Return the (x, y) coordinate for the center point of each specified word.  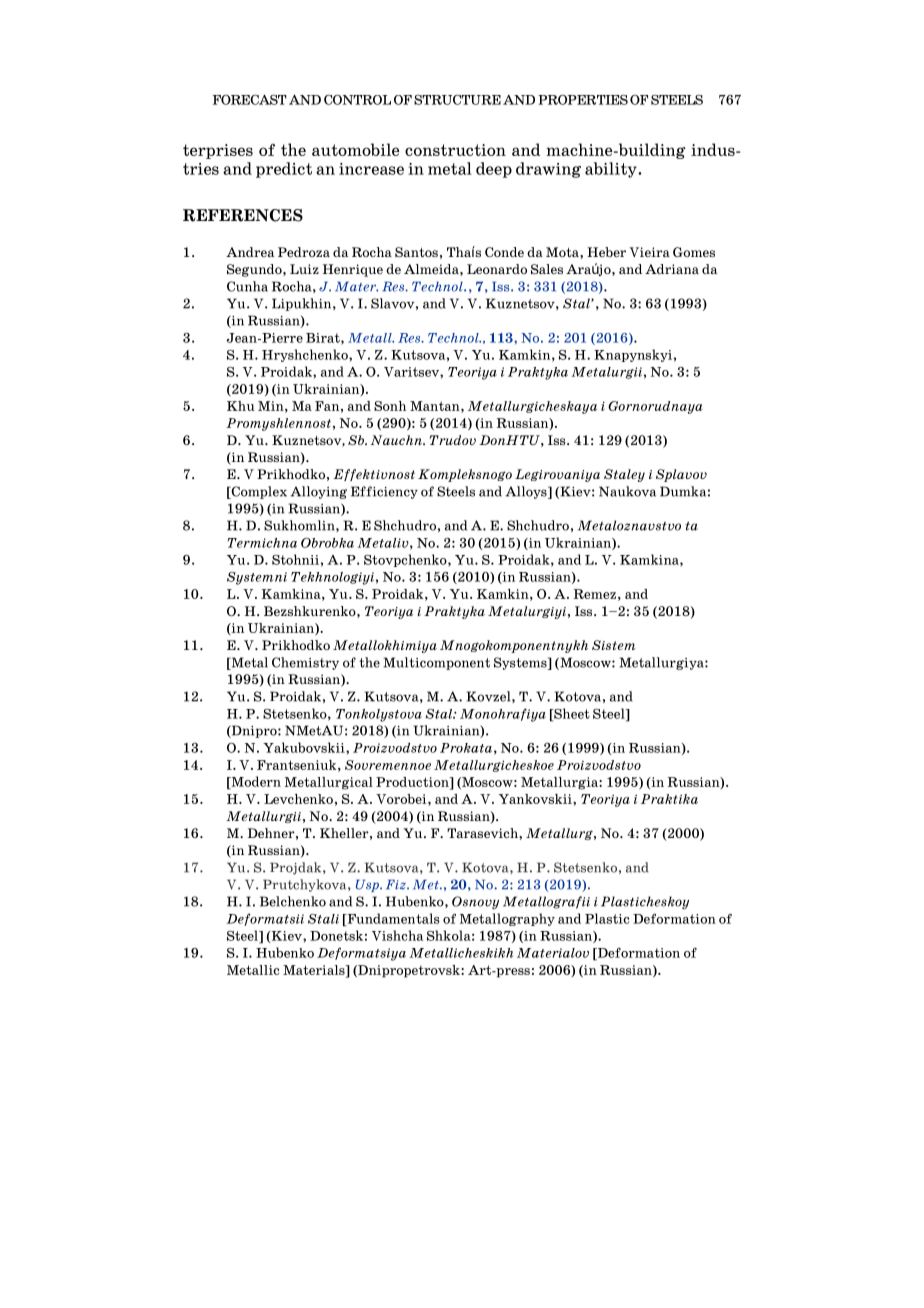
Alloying (318, 492)
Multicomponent (436, 663)
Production (413, 782)
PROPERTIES (583, 100)
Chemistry (305, 663)
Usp (368, 885)
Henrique (353, 270)
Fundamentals (392, 919)
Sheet (571, 714)
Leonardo (497, 269)
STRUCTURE (457, 100)
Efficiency (384, 492)
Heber (606, 252)
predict (284, 170)
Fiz (397, 884)
